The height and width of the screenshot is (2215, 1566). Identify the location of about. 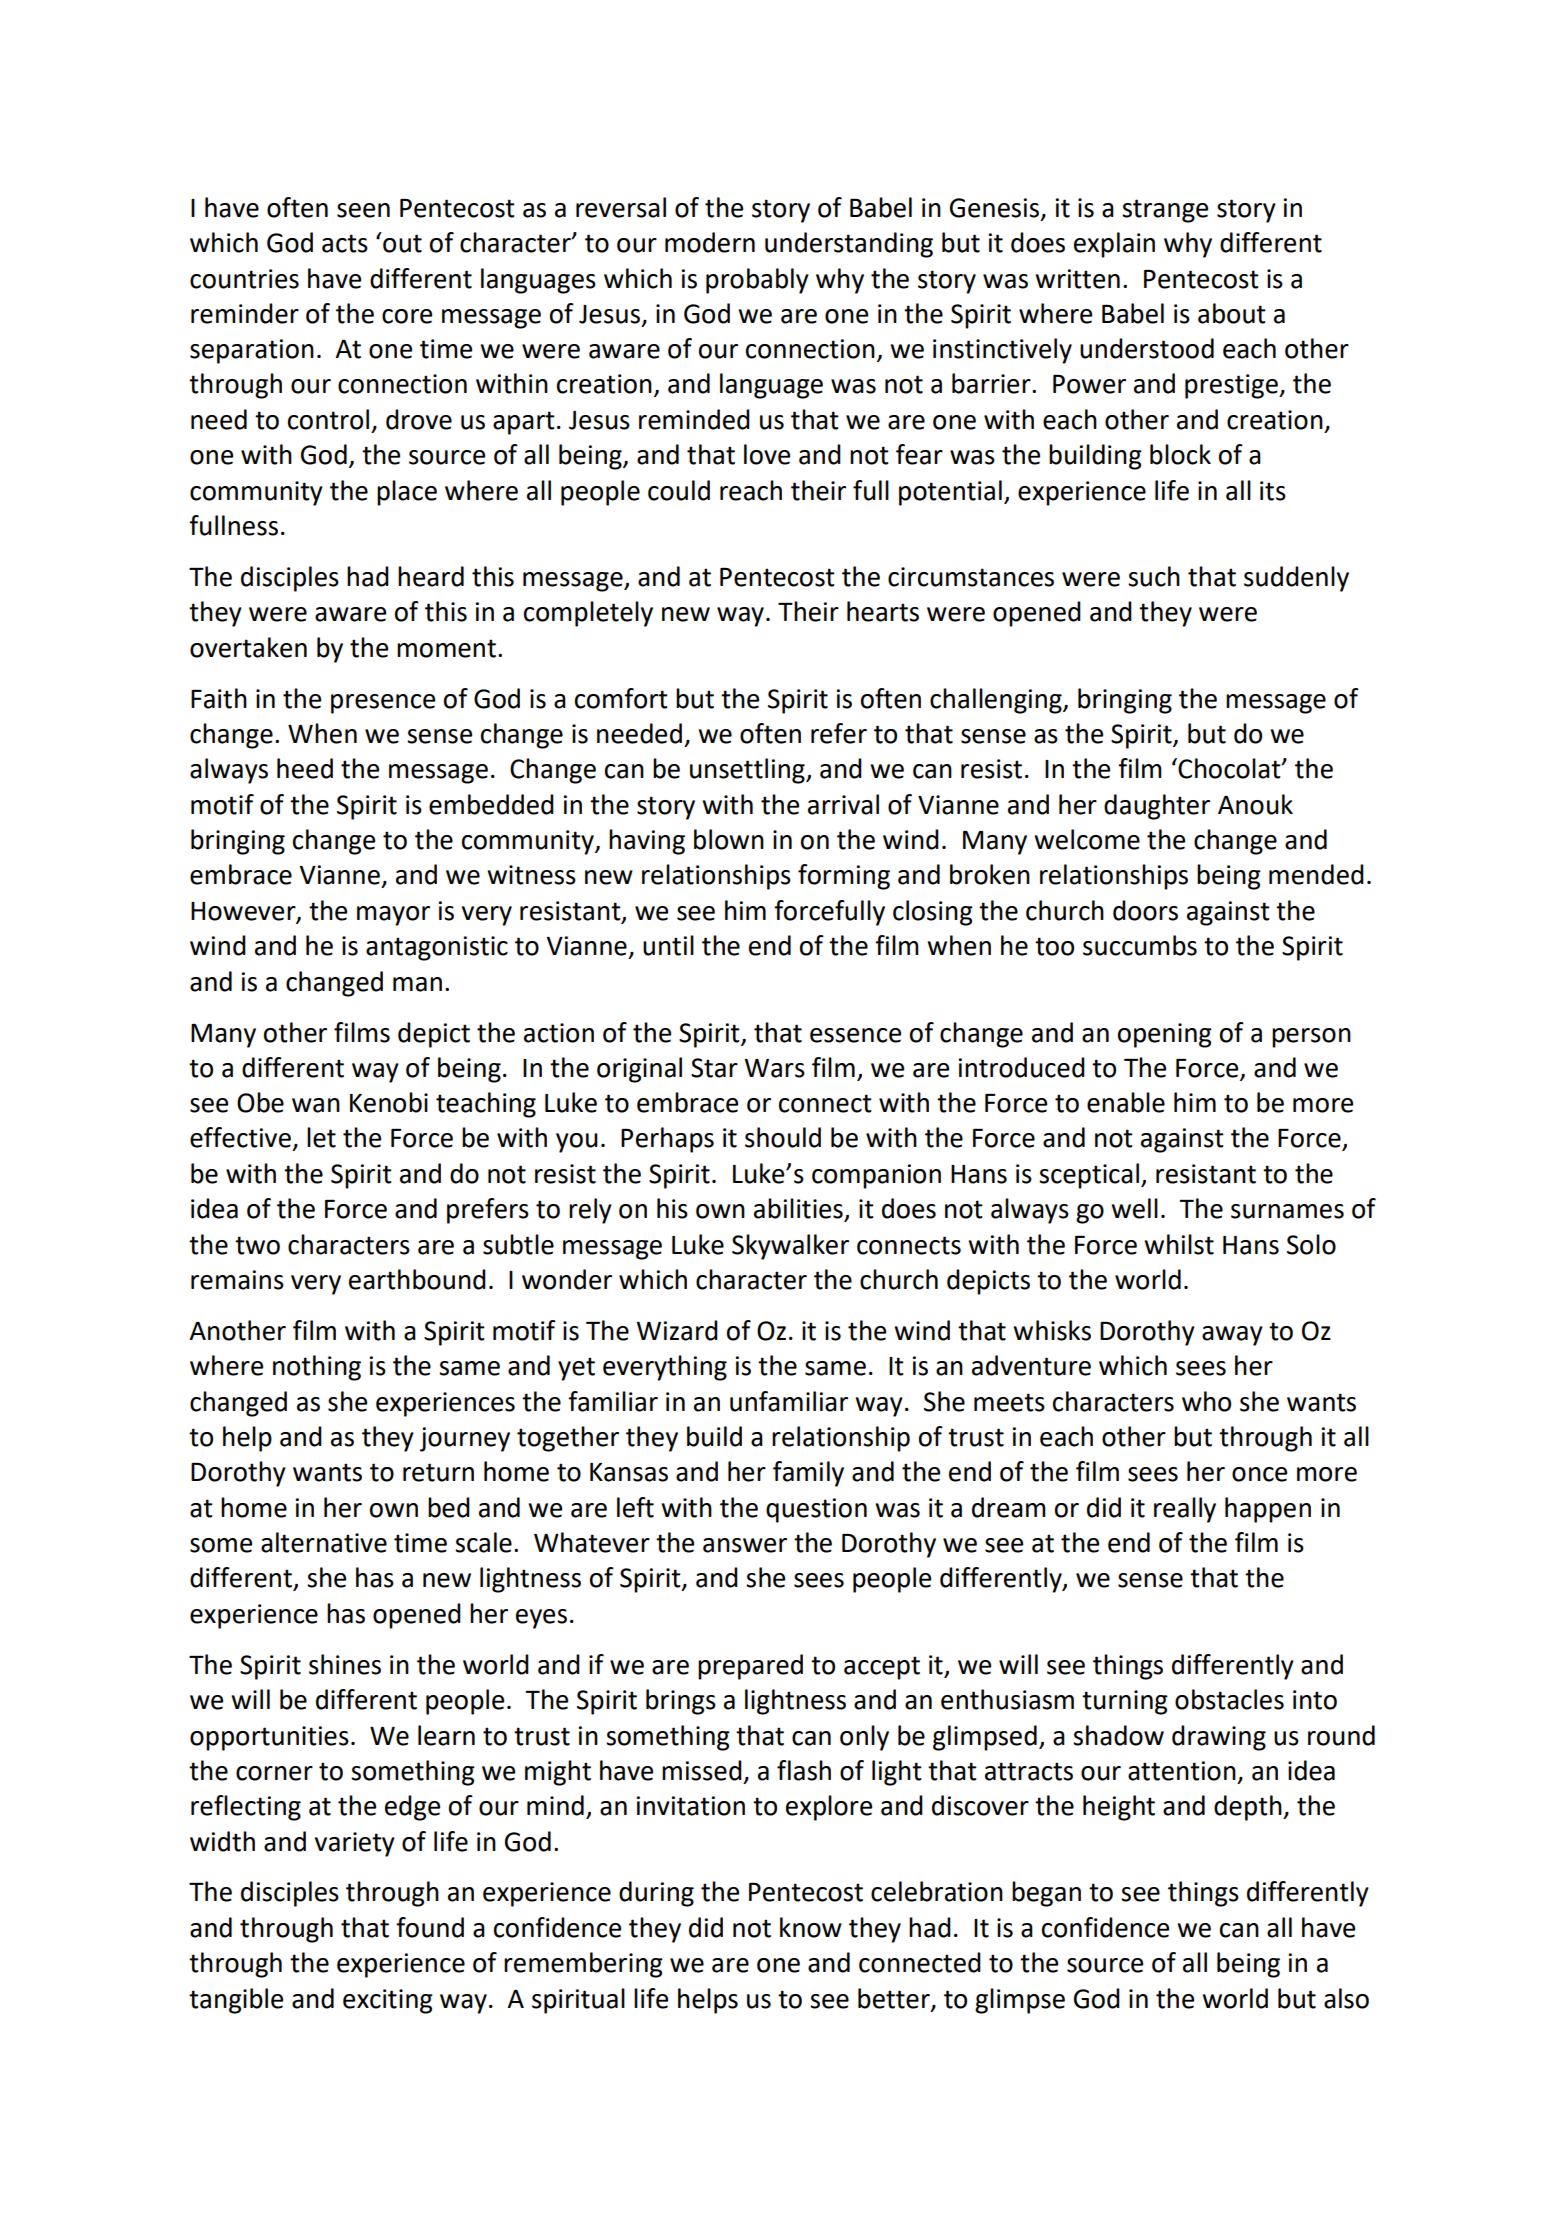
(1232, 313).
